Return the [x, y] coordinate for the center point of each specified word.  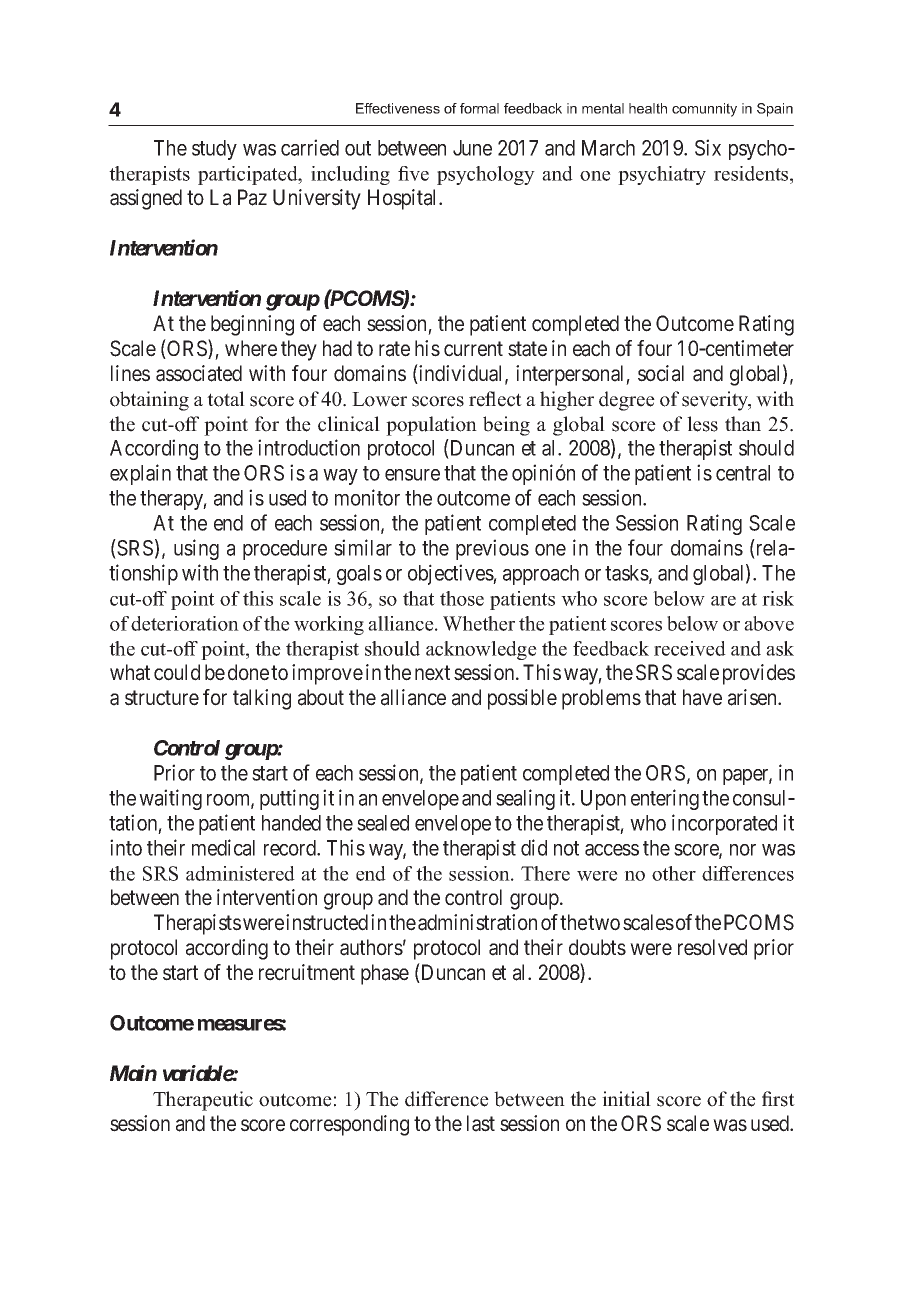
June [472, 148]
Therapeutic [203, 1101]
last [481, 1123]
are [723, 601]
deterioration [185, 623]
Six [708, 147]
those [462, 598]
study [214, 150]
